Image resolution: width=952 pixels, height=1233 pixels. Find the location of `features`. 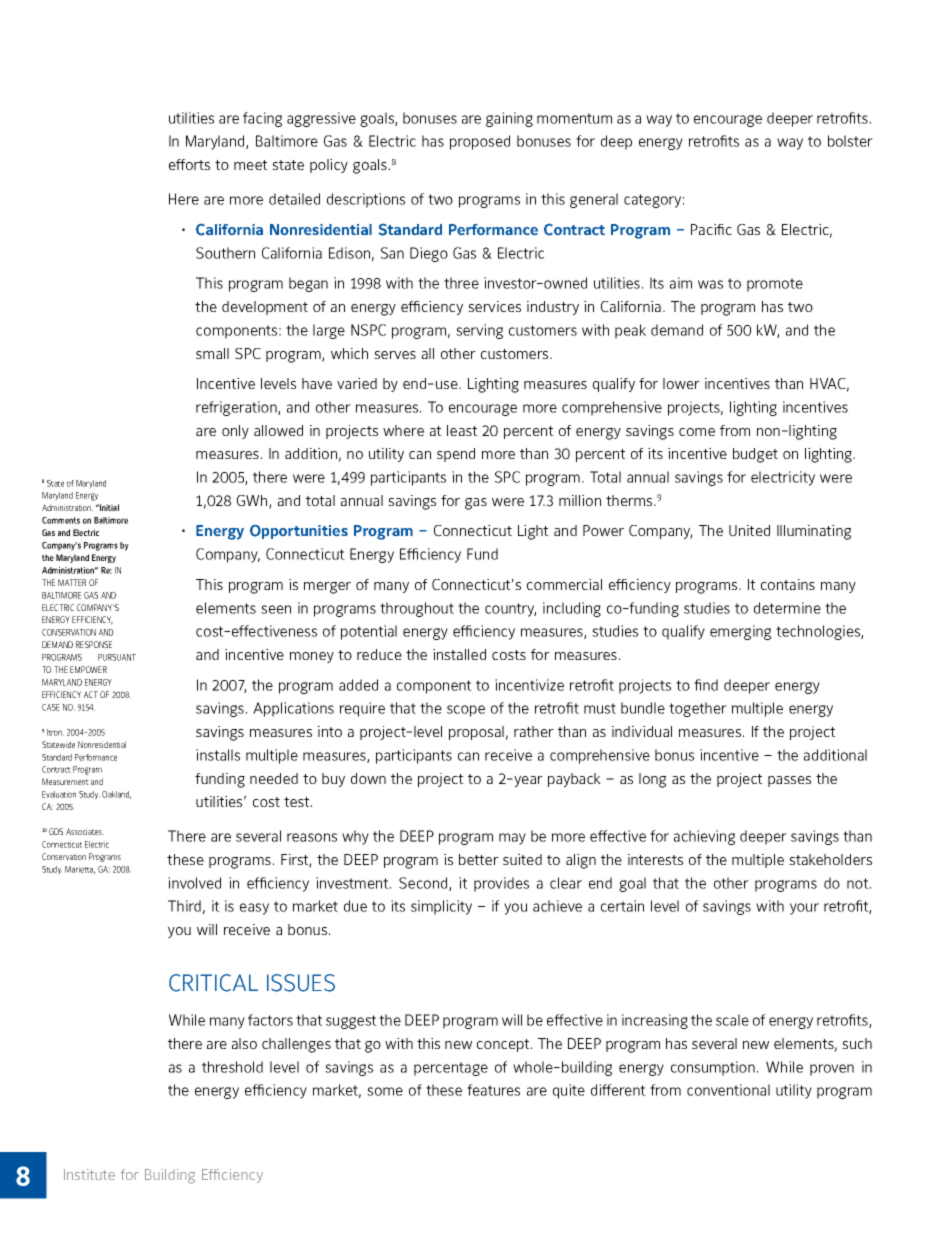

features is located at coordinates (493, 1090).
